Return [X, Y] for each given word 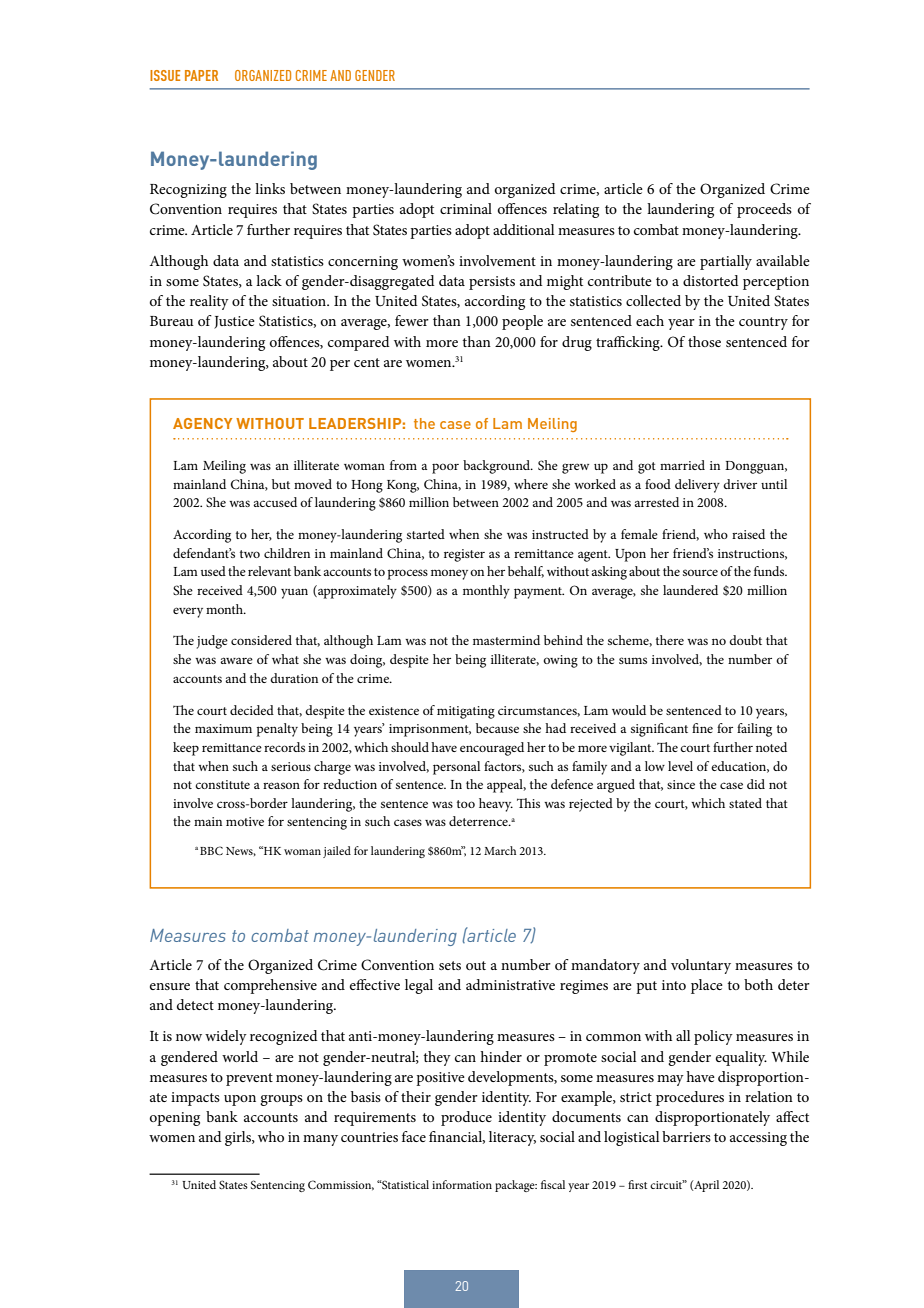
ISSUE [165, 75]
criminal [466, 208]
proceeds [764, 210]
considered [261, 640]
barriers [686, 1136]
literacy [512, 1138]
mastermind [506, 640]
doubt [745, 640]
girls [239, 1138]
